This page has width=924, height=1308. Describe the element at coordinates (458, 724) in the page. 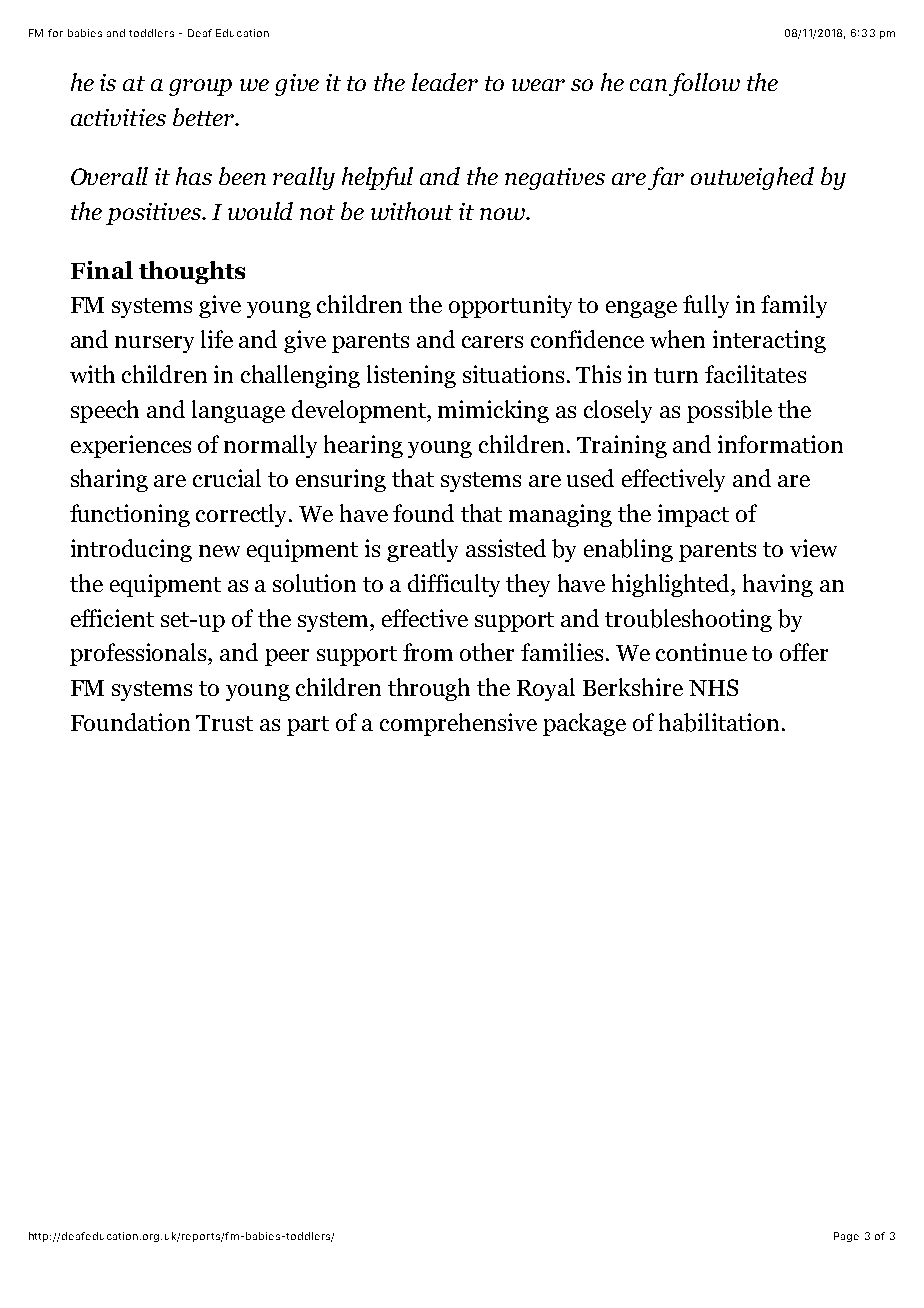

I see `comprehensive` at that location.
